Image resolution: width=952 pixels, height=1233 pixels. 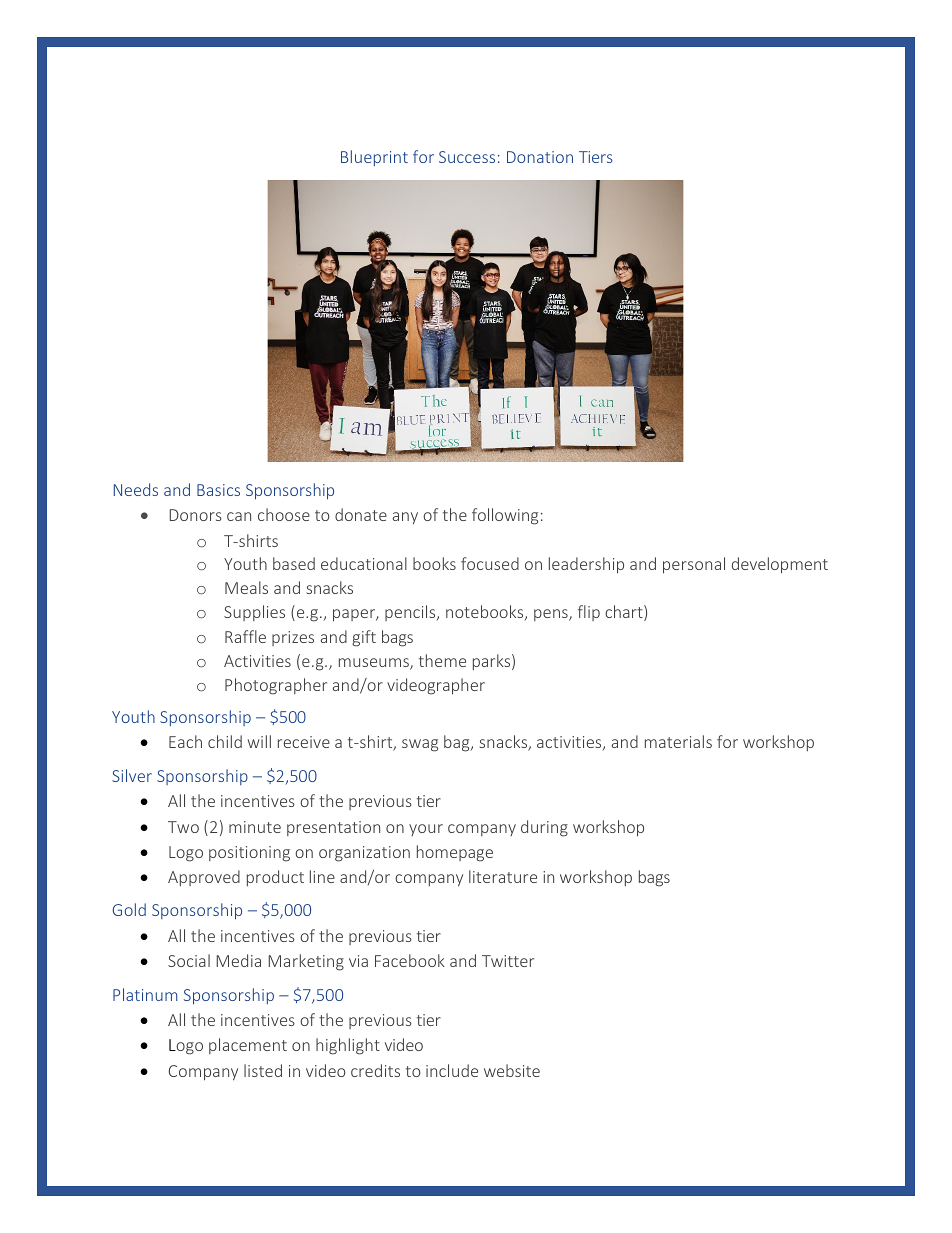 What do you see at coordinates (678, 741) in the image?
I see `materials` at bounding box center [678, 741].
